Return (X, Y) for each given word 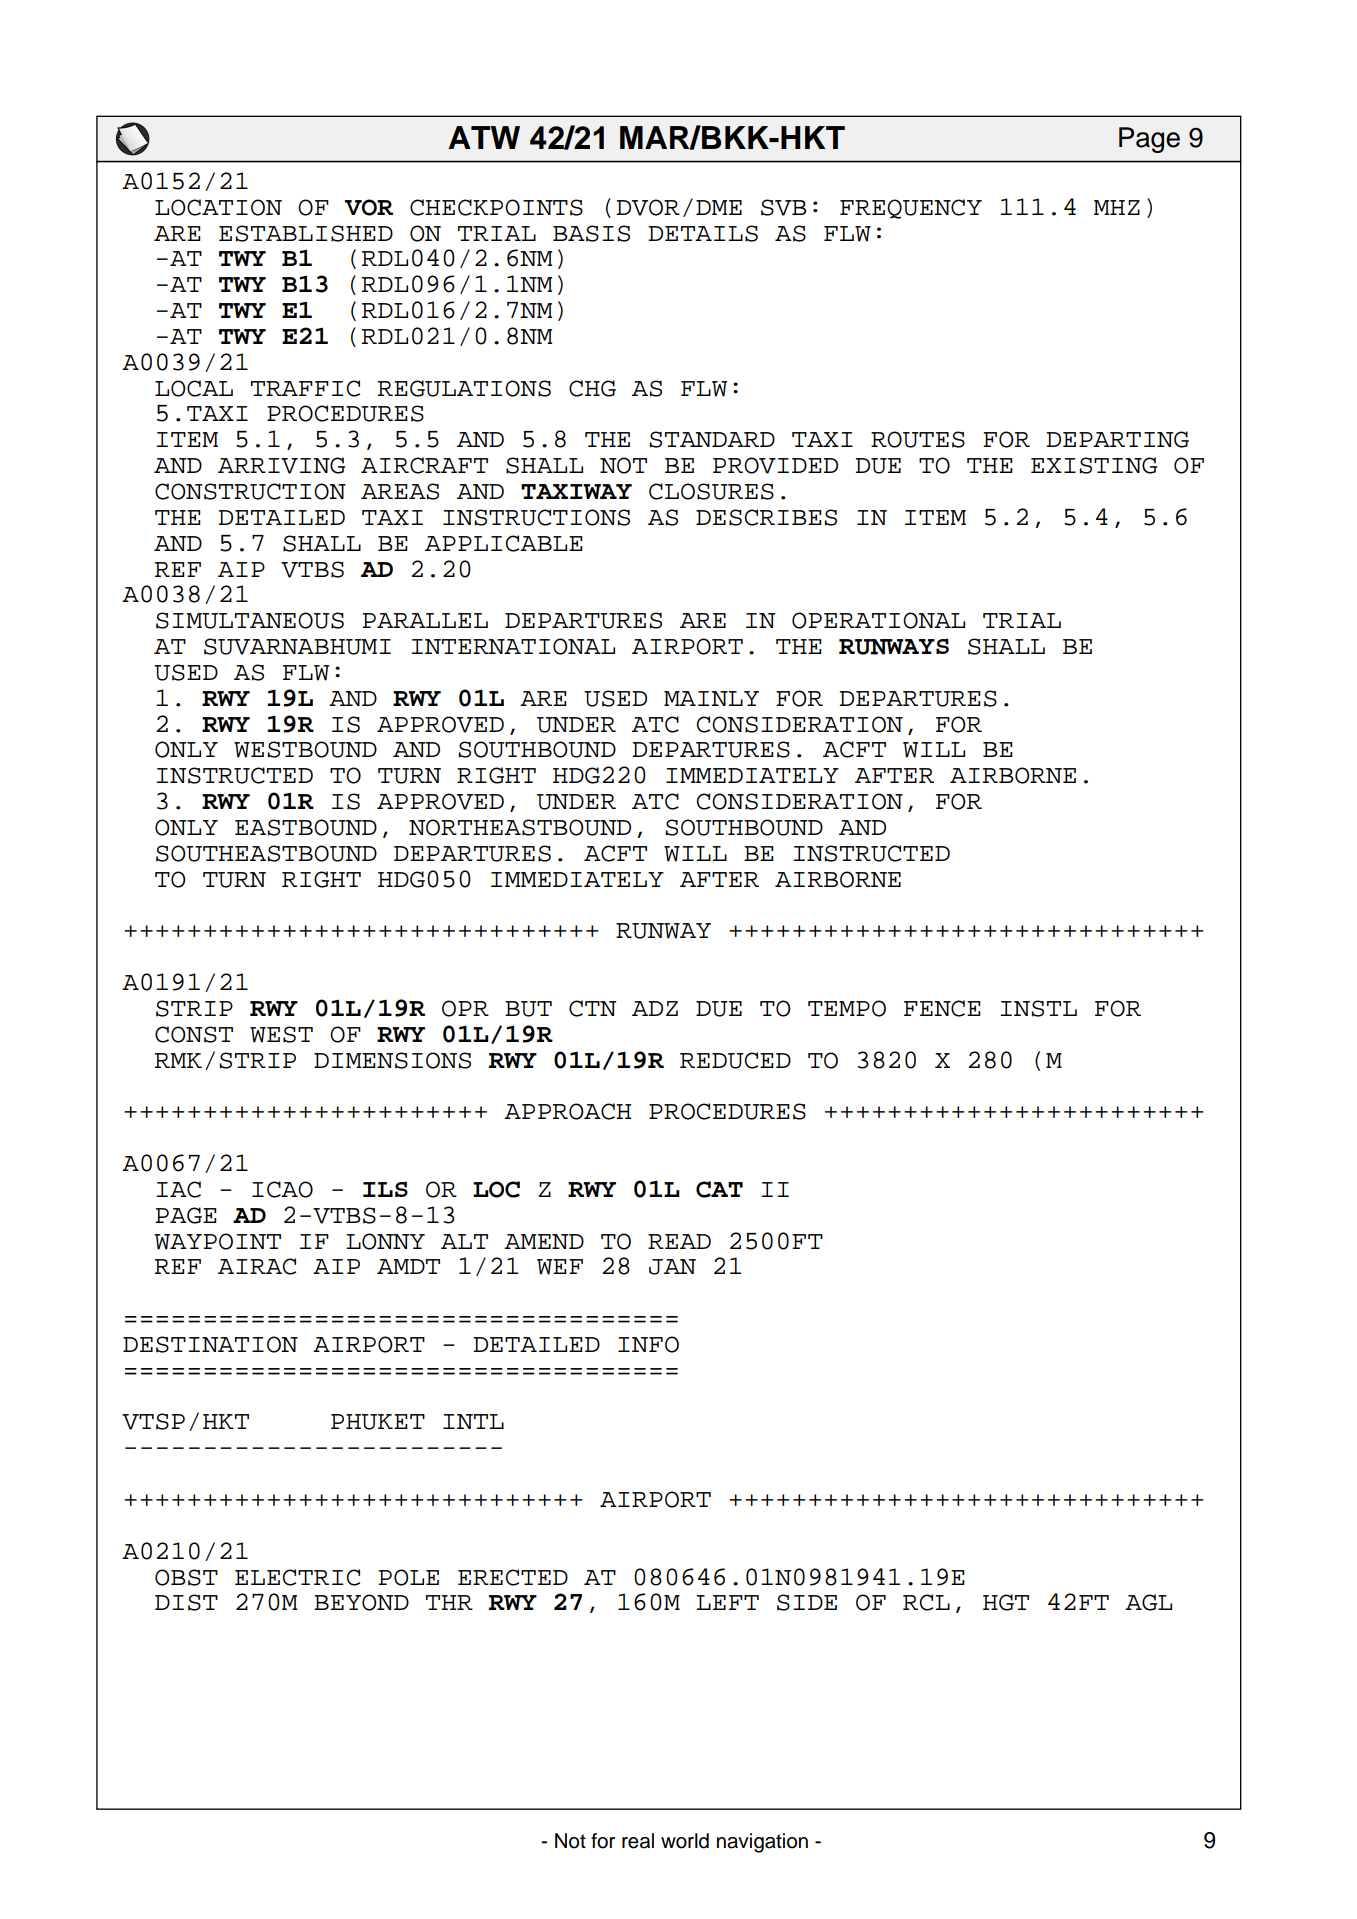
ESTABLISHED (306, 233)
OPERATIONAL (878, 620)
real (638, 1841)
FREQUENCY (911, 209)
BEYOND (361, 1602)
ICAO (282, 1189)
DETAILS (703, 233)
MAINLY (711, 698)
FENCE (942, 1008)
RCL (926, 1602)
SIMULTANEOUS (250, 620)
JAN (672, 1267)
